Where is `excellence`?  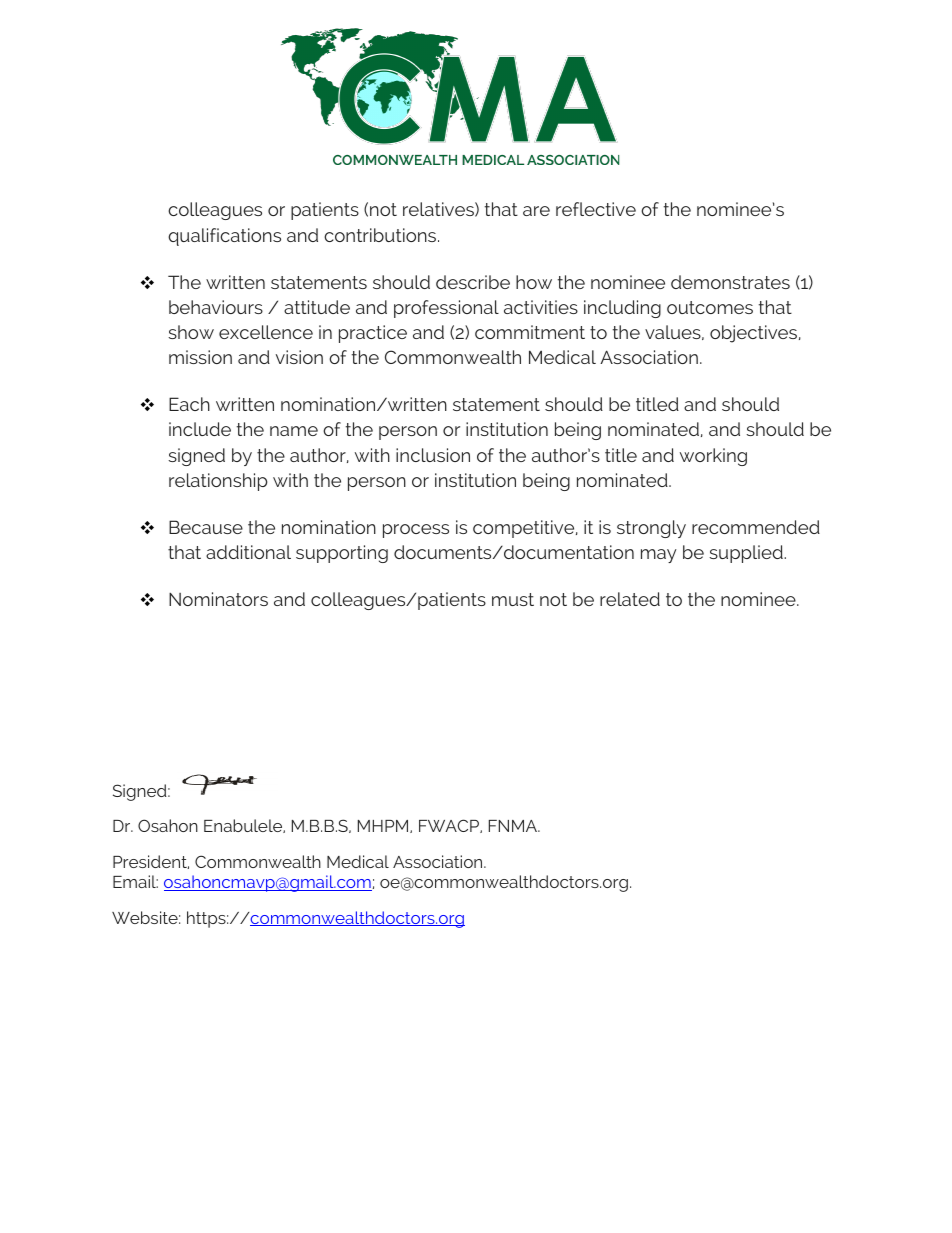 excellence is located at coordinates (266, 332).
